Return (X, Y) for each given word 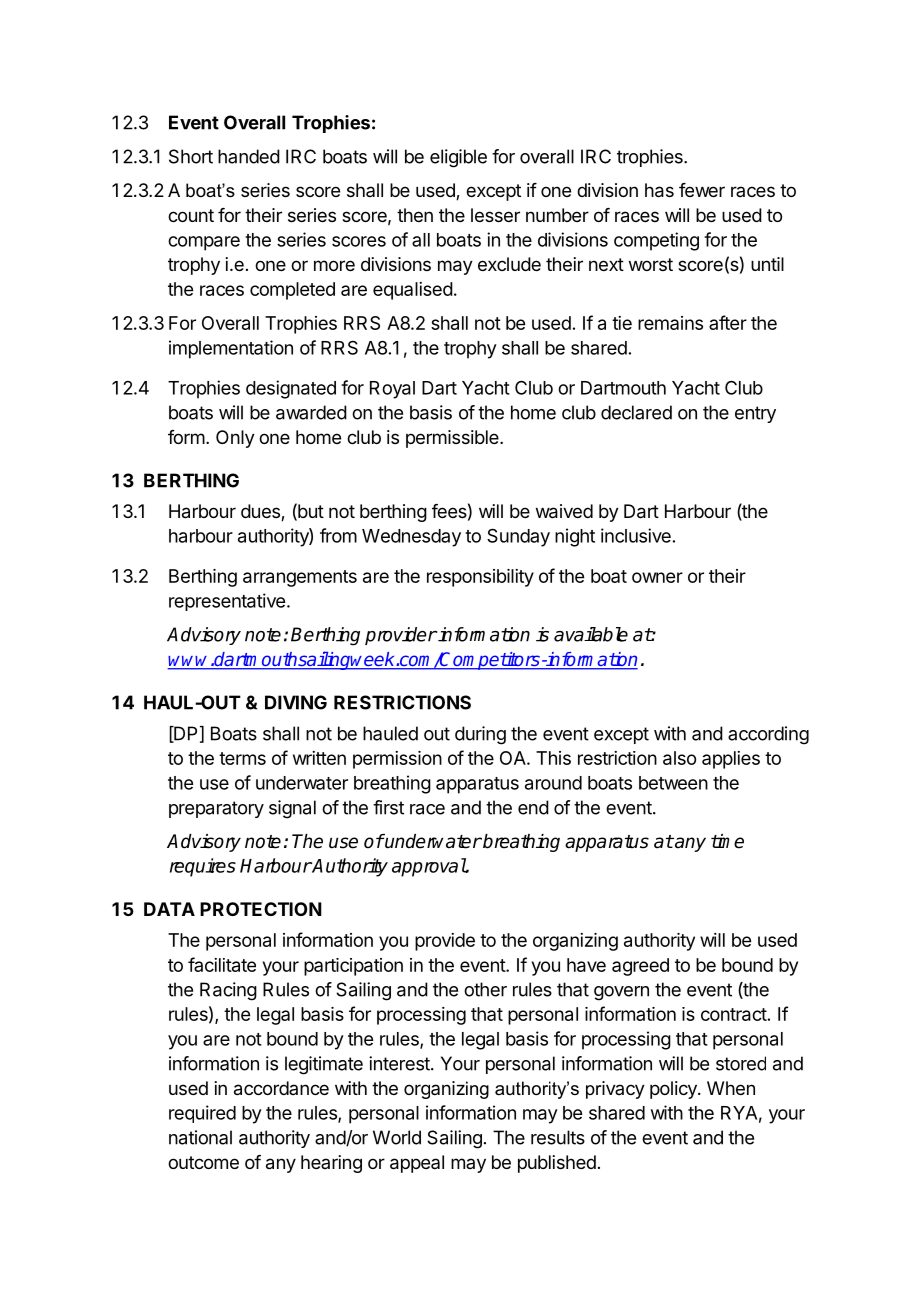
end (533, 807)
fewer (702, 190)
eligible (458, 158)
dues (261, 512)
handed (249, 156)
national (200, 1137)
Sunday (518, 537)
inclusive (636, 535)
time (727, 841)
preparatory (216, 809)
